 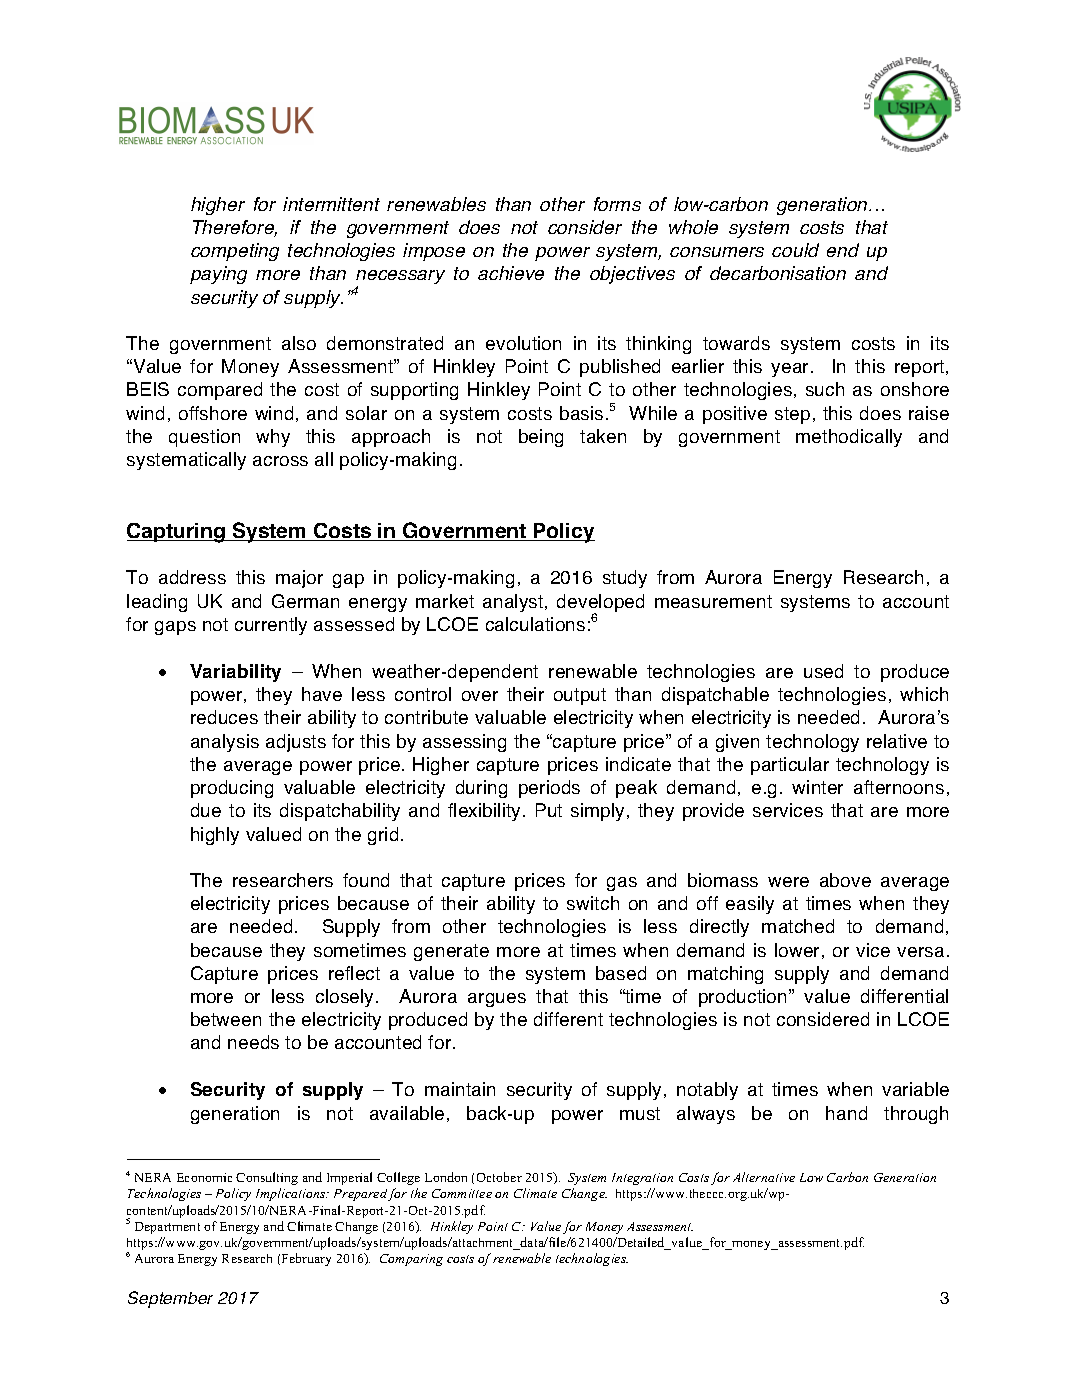 What do you see at coordinates (744, 998) in the document?
I see `production` at bounding box center [744, 998].
